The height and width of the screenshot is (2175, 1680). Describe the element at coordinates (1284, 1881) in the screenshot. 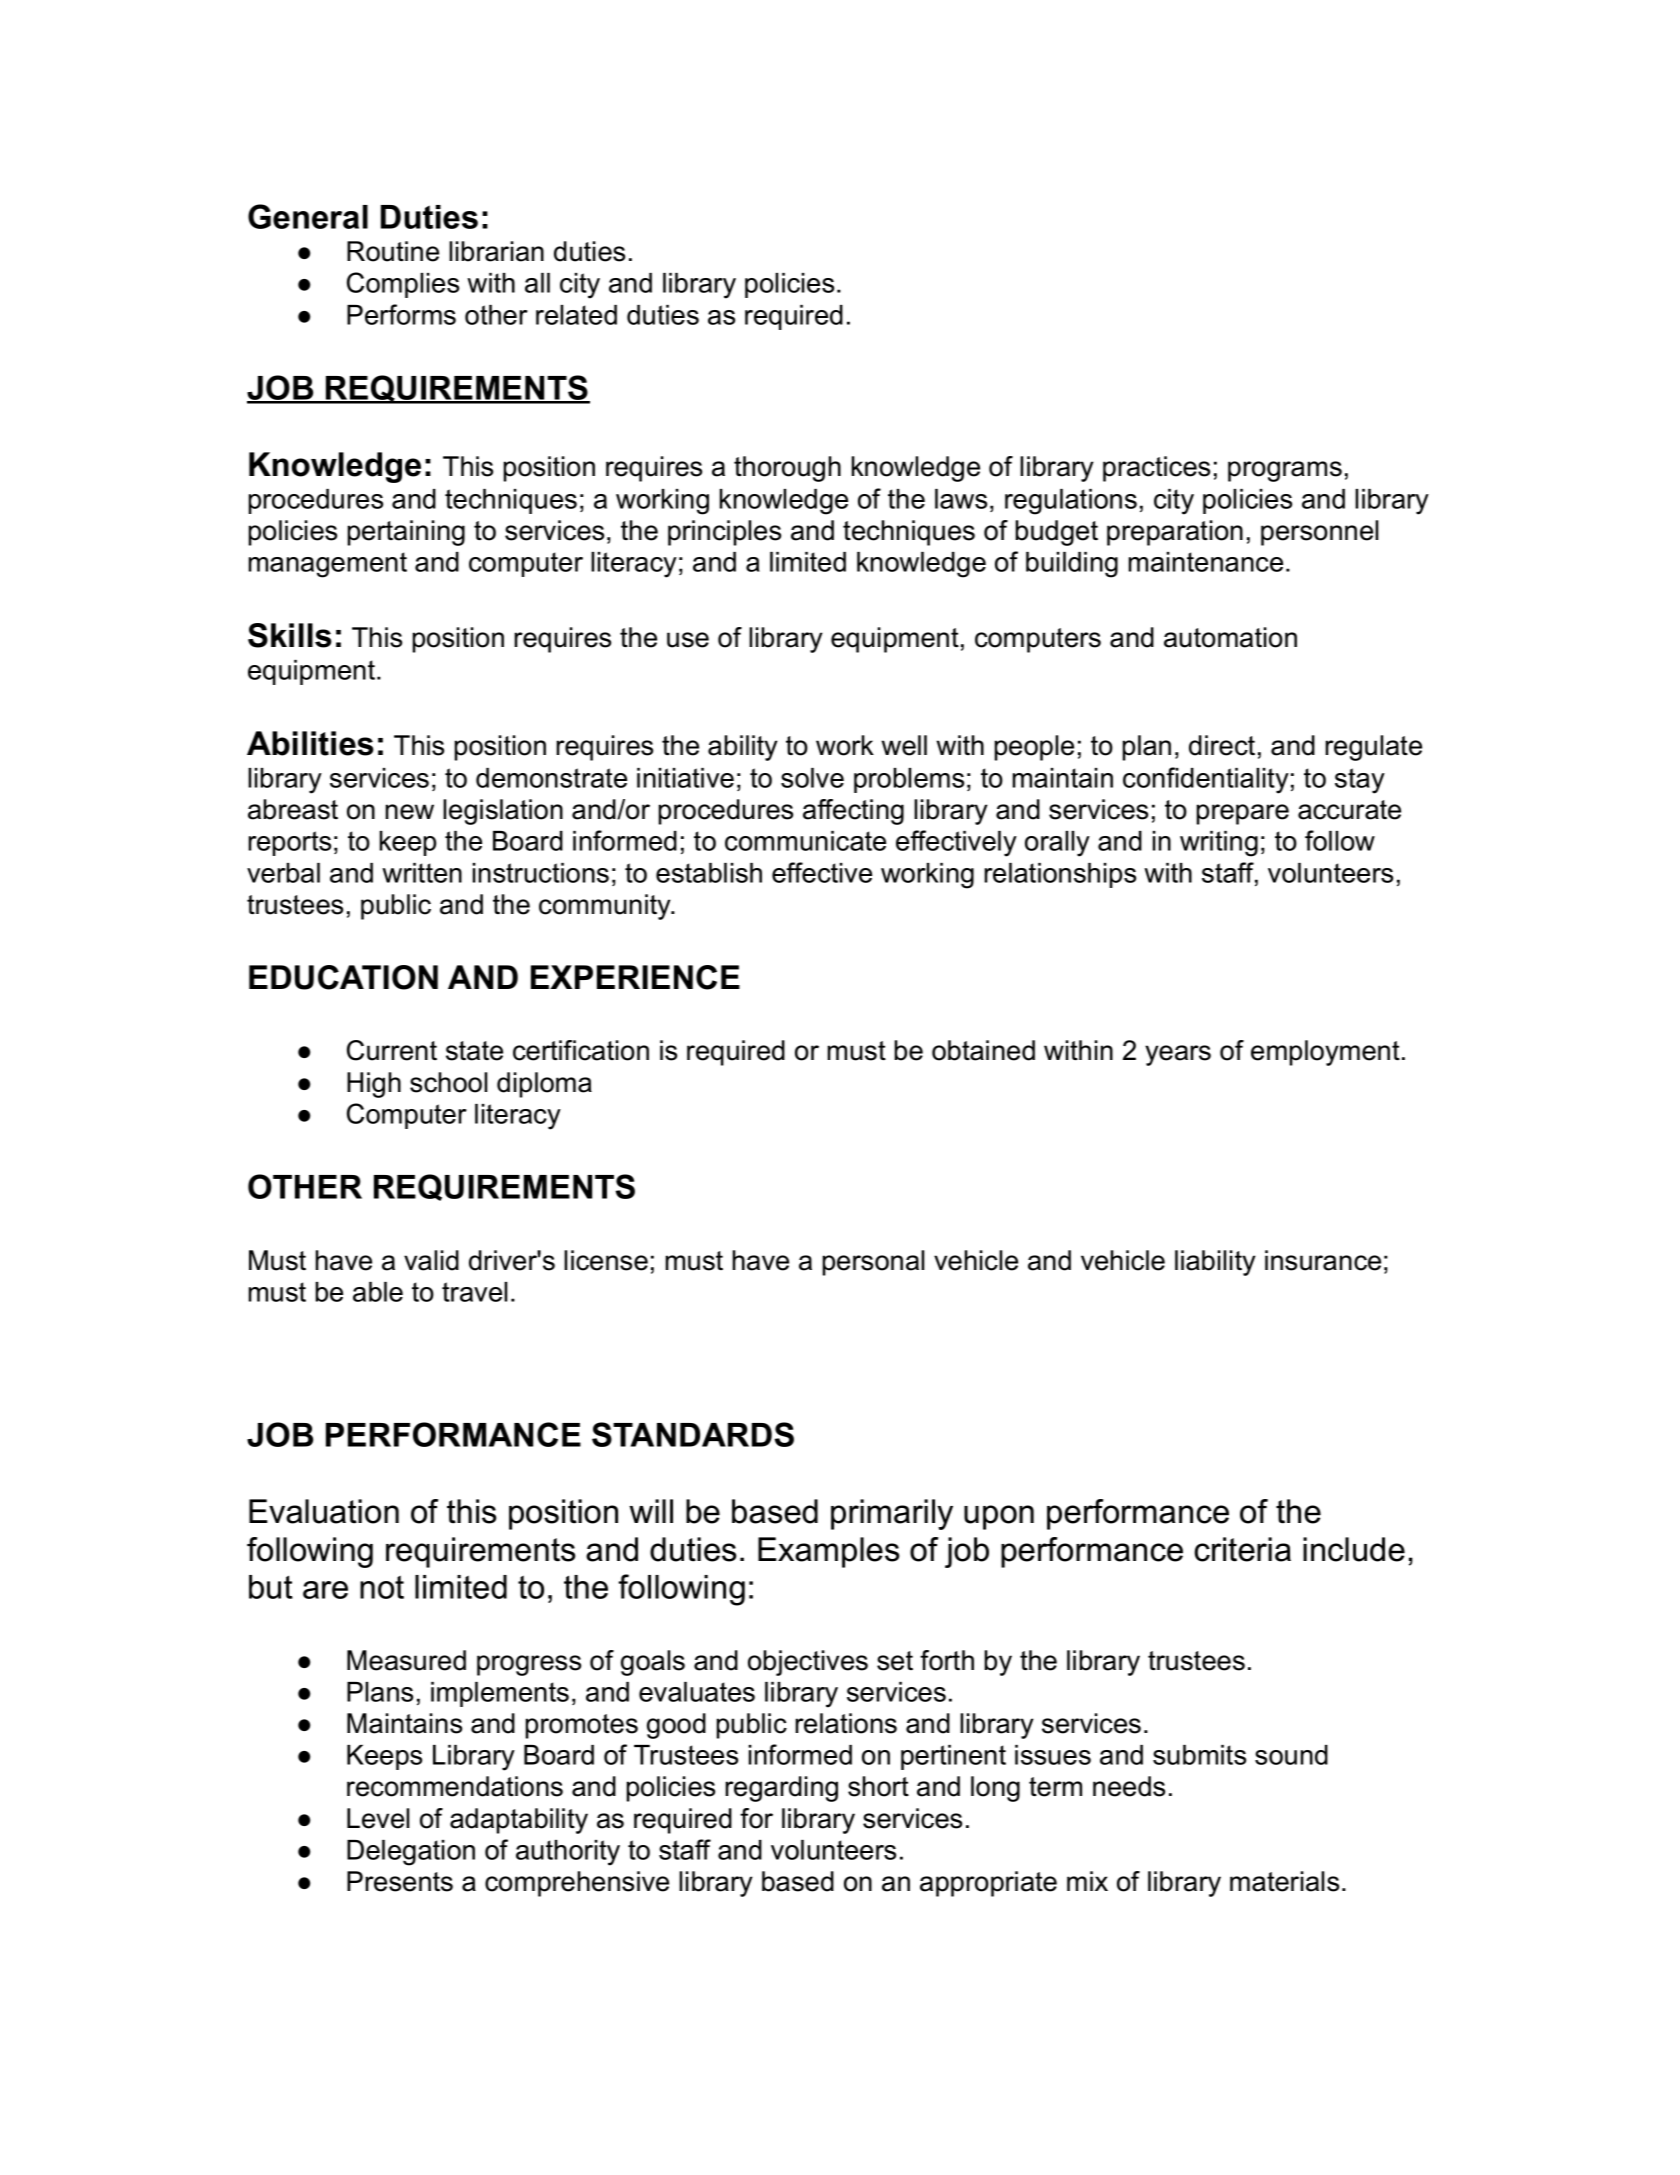

I see `materials` at that location.
